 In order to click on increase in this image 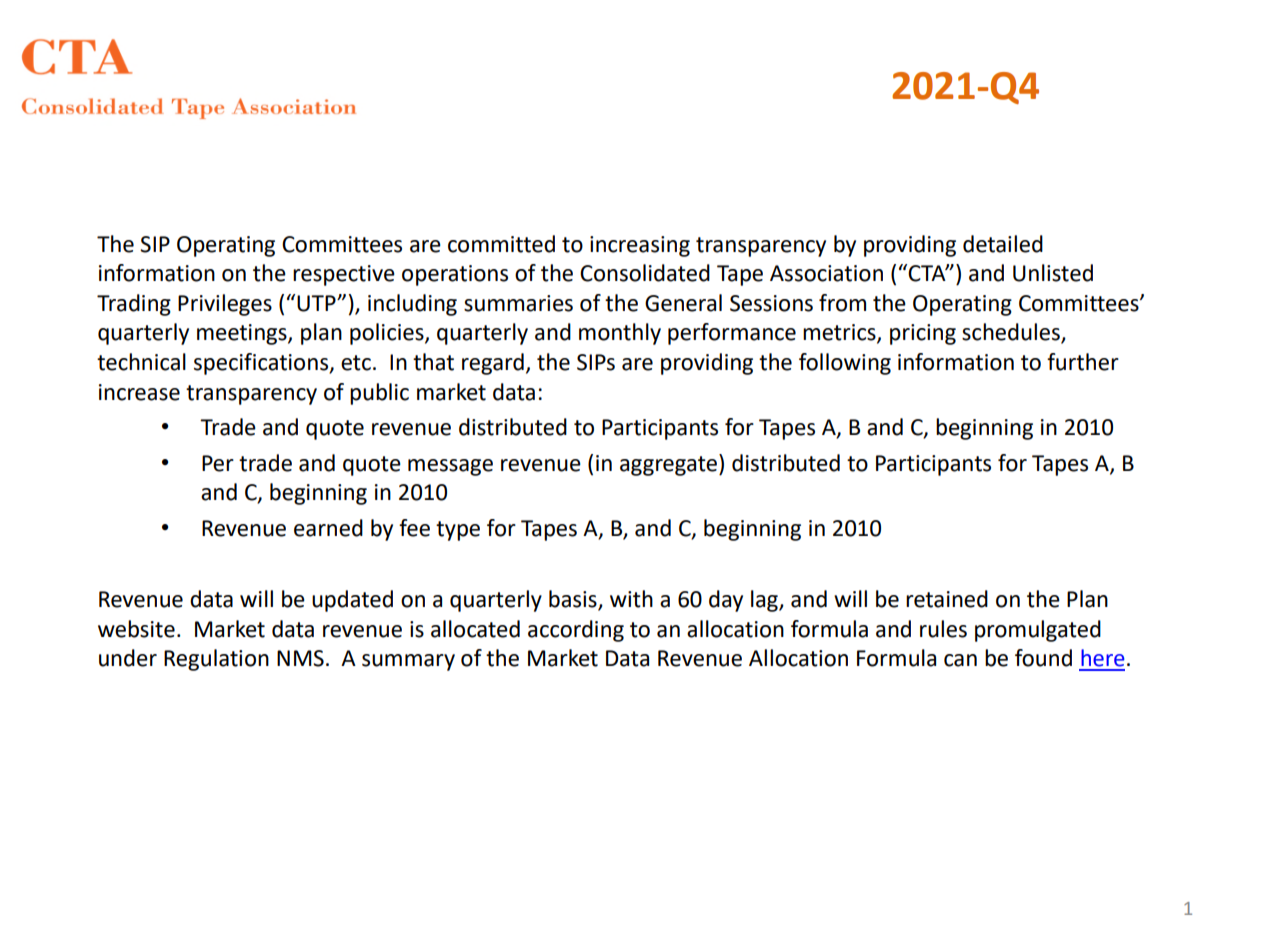, I will do `click(139, 392)`.
